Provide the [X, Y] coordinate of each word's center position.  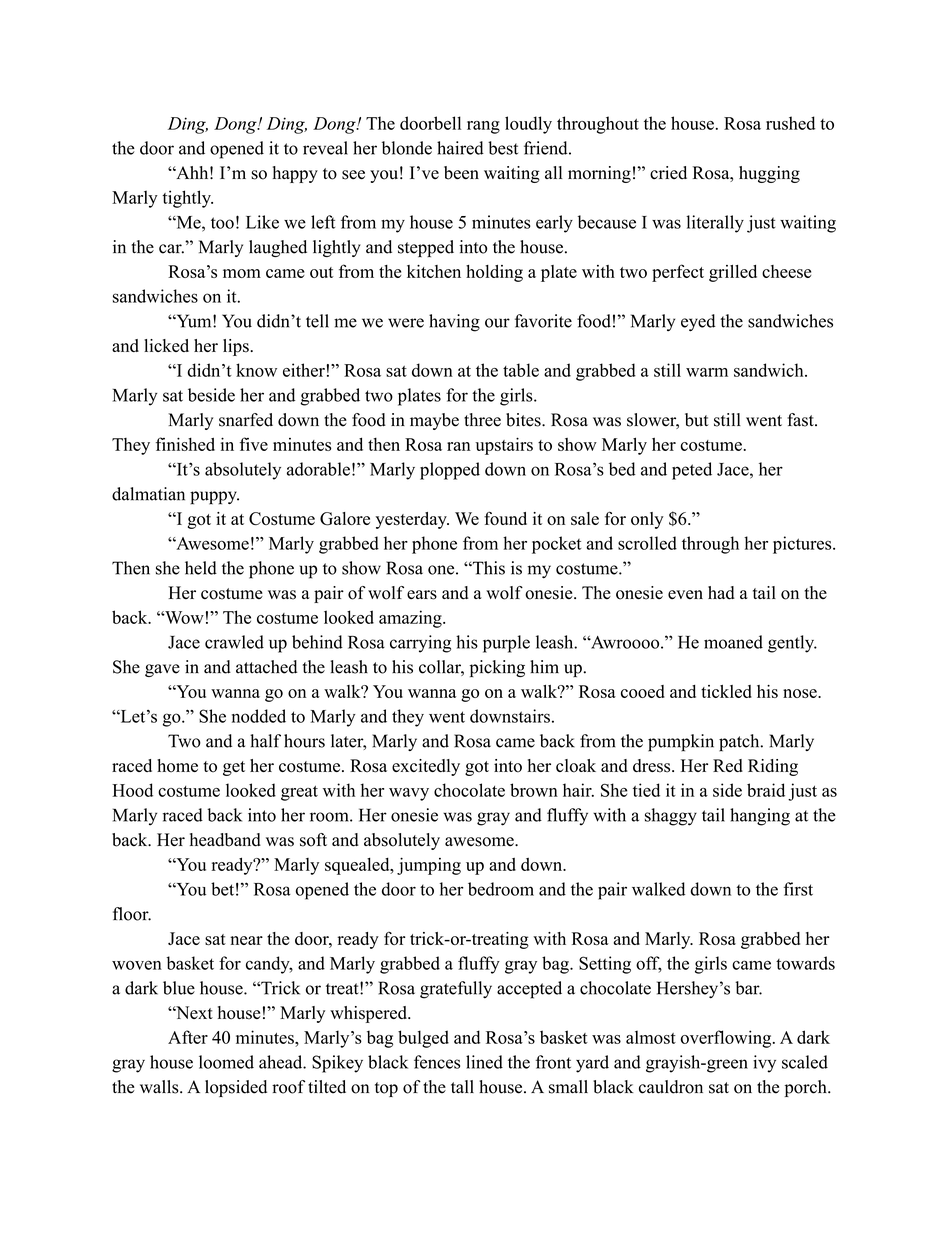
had [721, 593]
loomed [226, 1062]
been [461, 173]
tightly [187, 199]
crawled [234, 642]
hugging [769, 174]
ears [422, 595]
